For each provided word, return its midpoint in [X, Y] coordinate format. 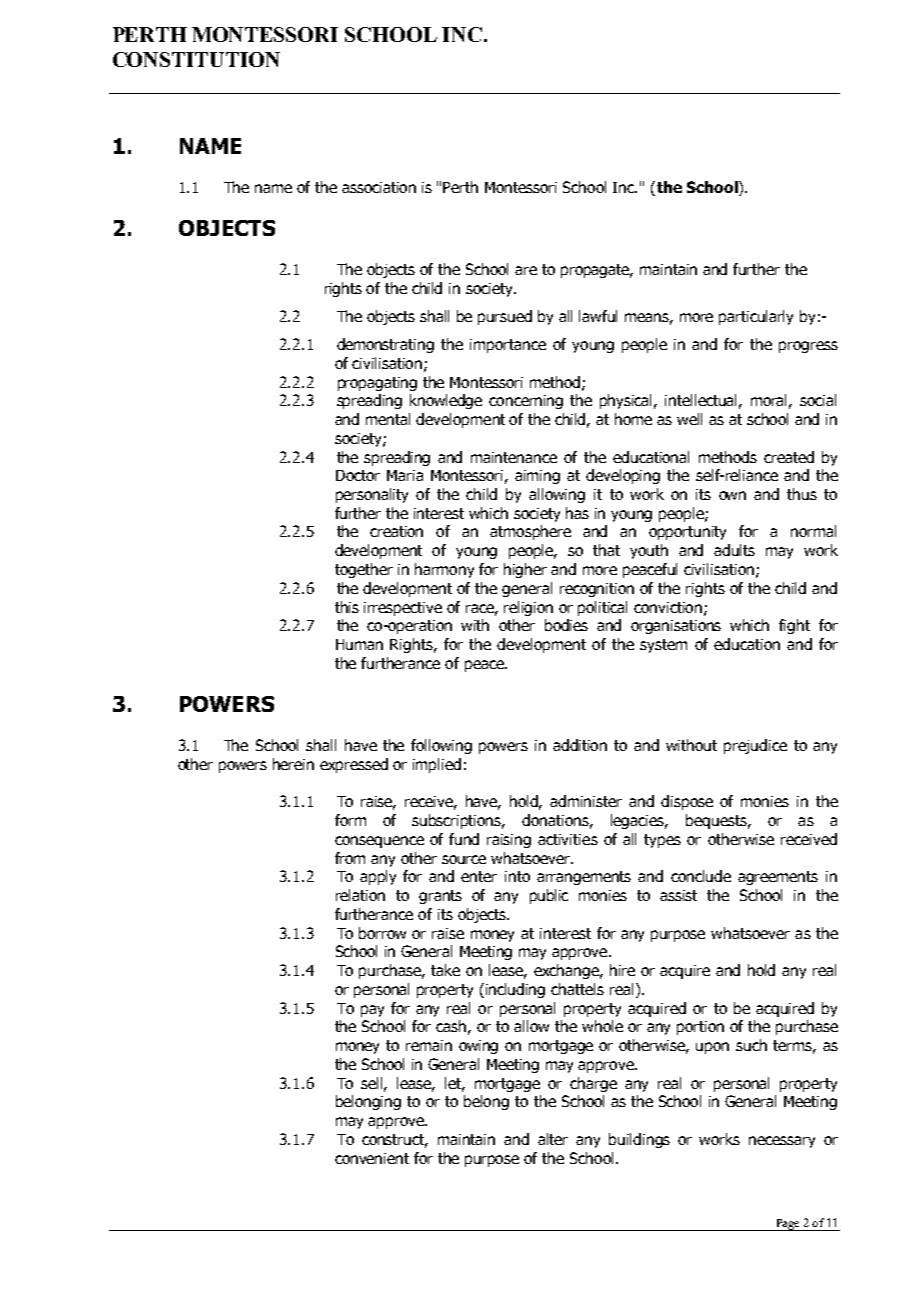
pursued [505, 317]
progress [808, 347]
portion [700, 1028]
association [379, 187]
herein [293, 764]
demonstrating [385, 345]
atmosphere [530, 532]
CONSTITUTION [196, 59]
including [515, 990]
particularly [756, 317]
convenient [372, 1158]
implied [437, 765]
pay [372, 1011]
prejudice [755, 746]
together [364, 570]
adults [734, 550]
